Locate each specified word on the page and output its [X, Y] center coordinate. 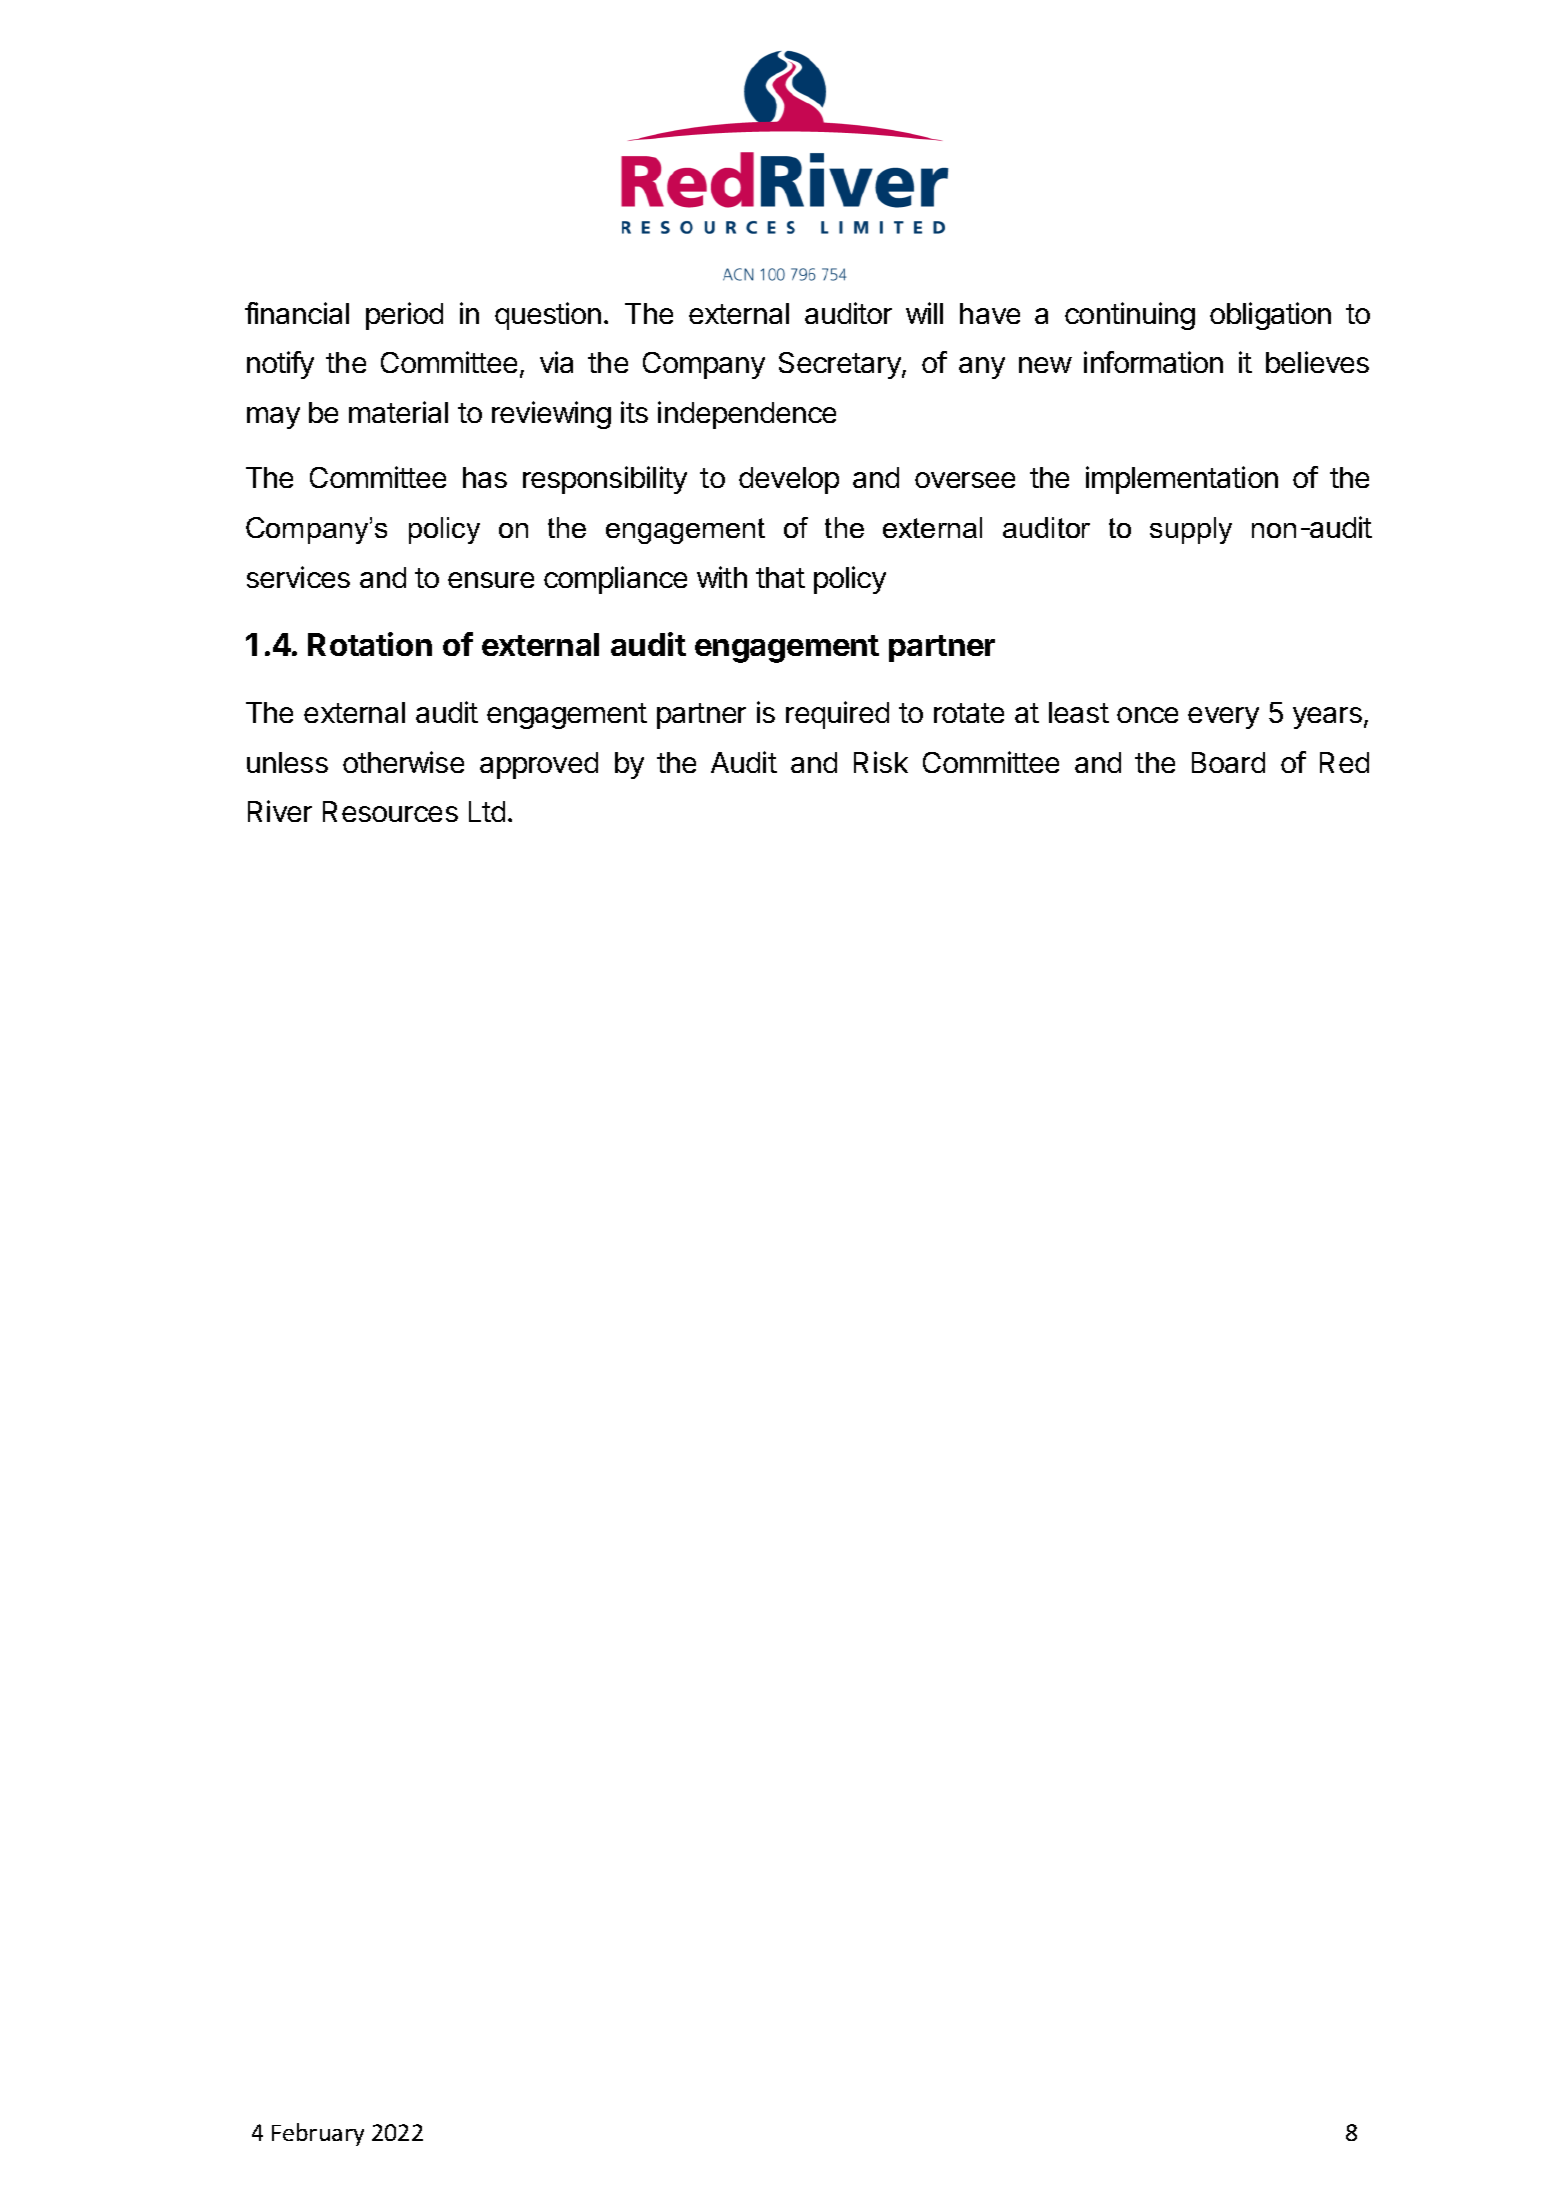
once [1147, 715]
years [1327, 718]
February [318, 2134]
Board [1228, 762]
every [1223, 718]
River [280, 811]
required [837, 715]
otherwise [403, 762]
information [1153, 362]
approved [539, 765]
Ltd [487, 811]
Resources [390, 811]
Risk [881, 762]
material [398, 412]
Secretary [841, 365]
